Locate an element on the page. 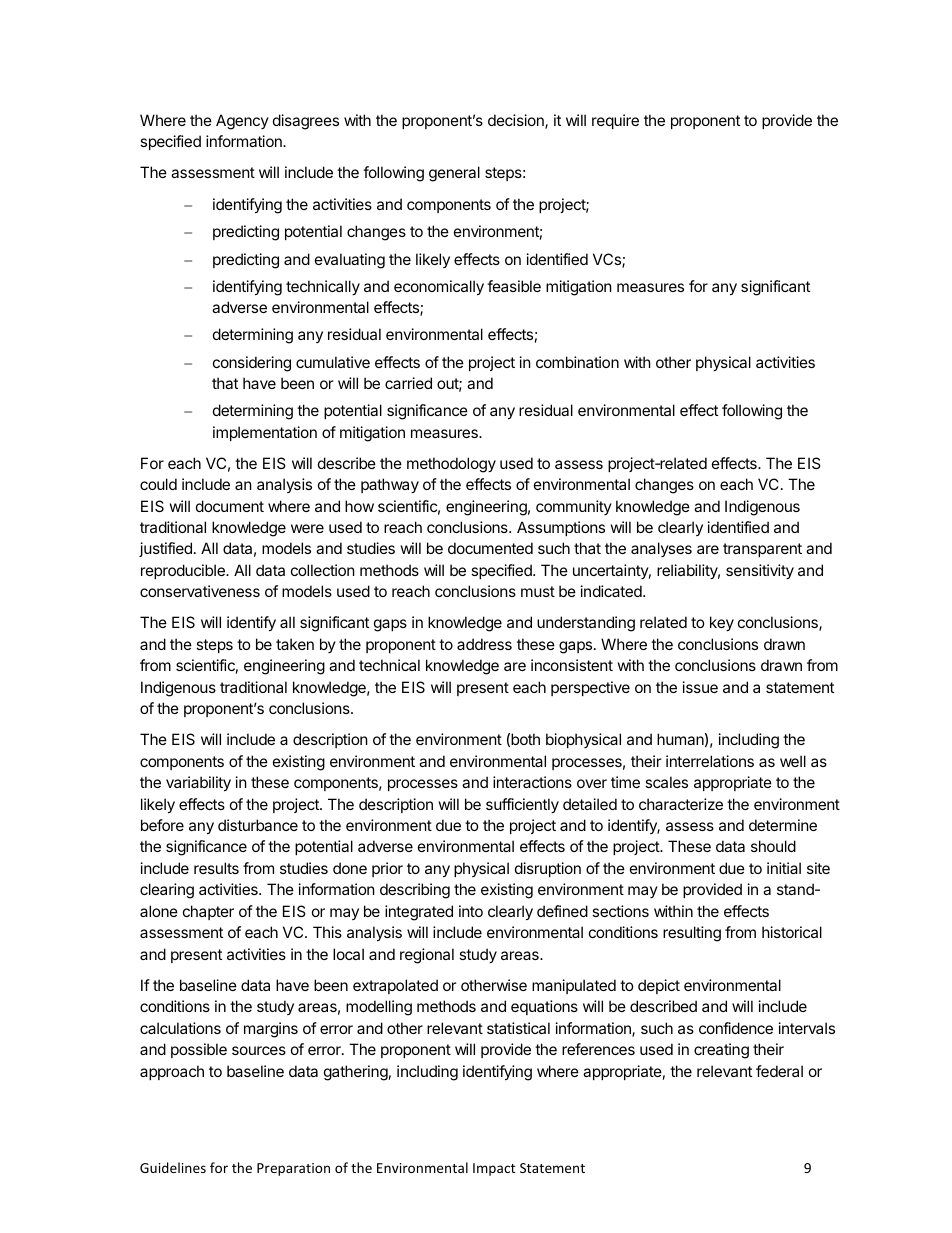 This document has height=1233, width=952. transparent is located at coordinates (762, 550).
